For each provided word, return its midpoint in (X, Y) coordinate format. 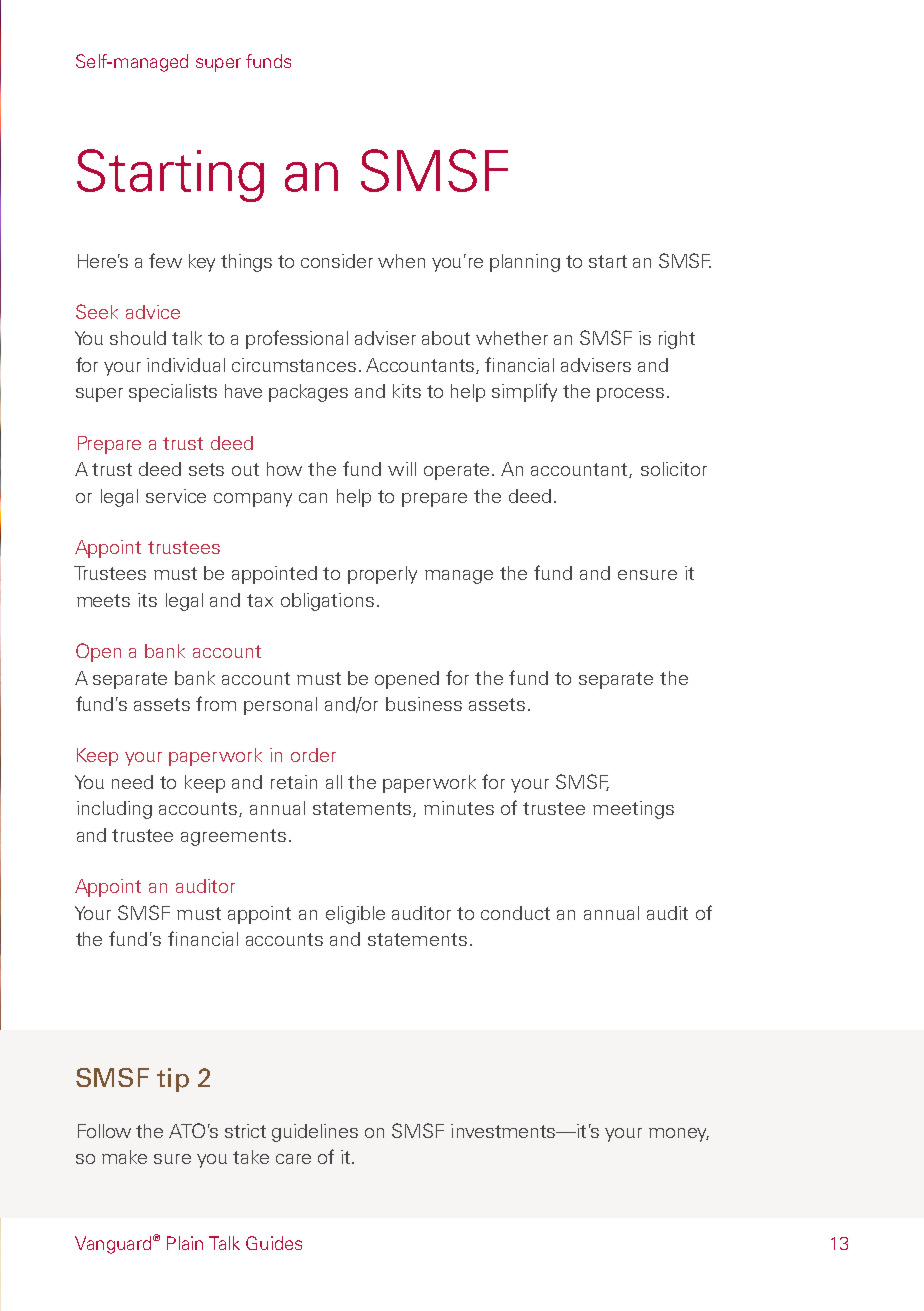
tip (173, 1080)
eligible (355, 915)
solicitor (674, 469)
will (402, 469)
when (401, 261)
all (334, 782)
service (176, 496)
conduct (515, 913)
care (293, 1159)
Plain (185, 1243)
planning (525, 263)
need (132, 782)
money (679, 1135)
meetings (633, 810)
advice (153, 312)
